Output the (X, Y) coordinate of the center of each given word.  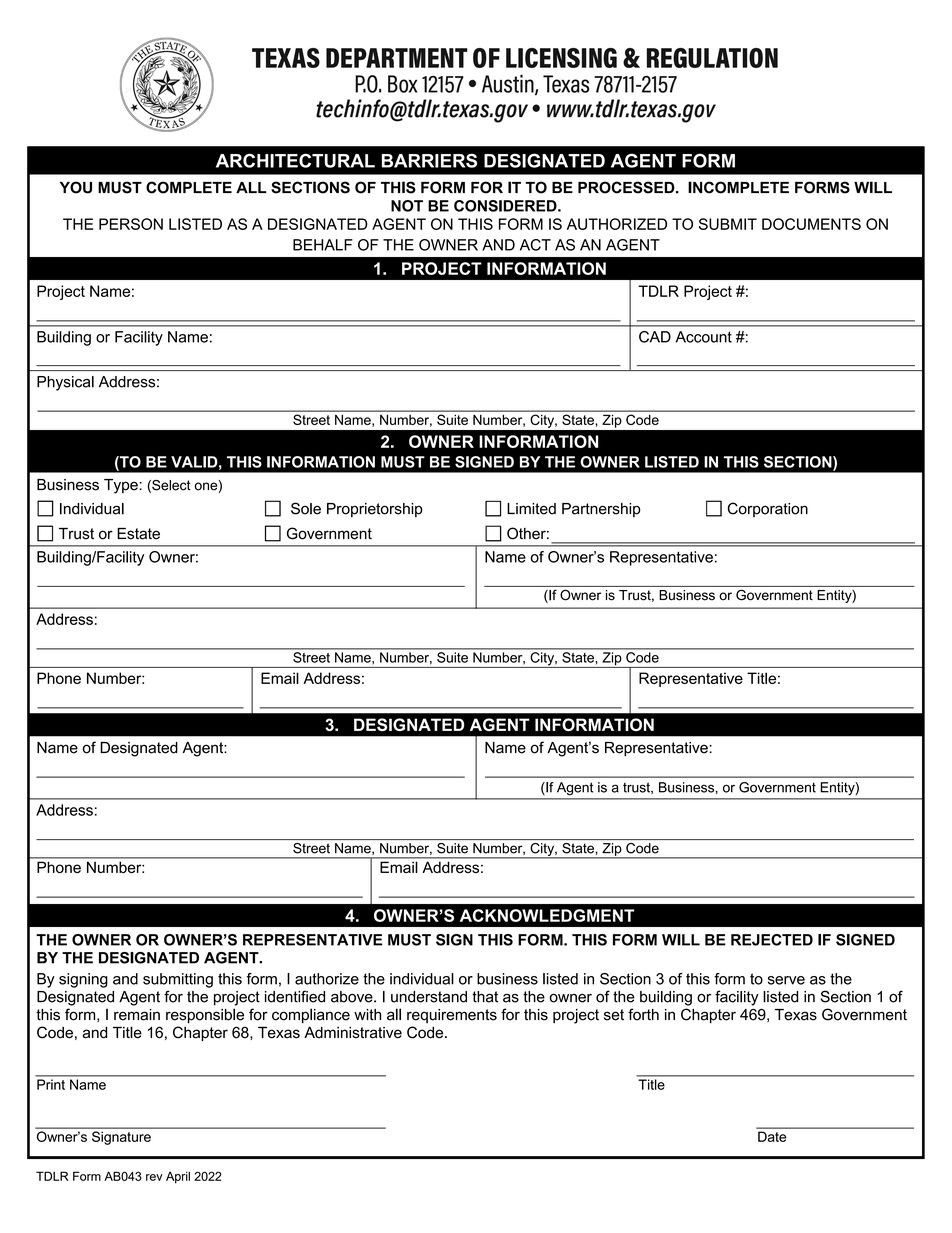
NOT (407, 206)
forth (643, 1014)
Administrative (353, 1032)
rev (154, 1177)
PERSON (131, 224)
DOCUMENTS (811, 224)
